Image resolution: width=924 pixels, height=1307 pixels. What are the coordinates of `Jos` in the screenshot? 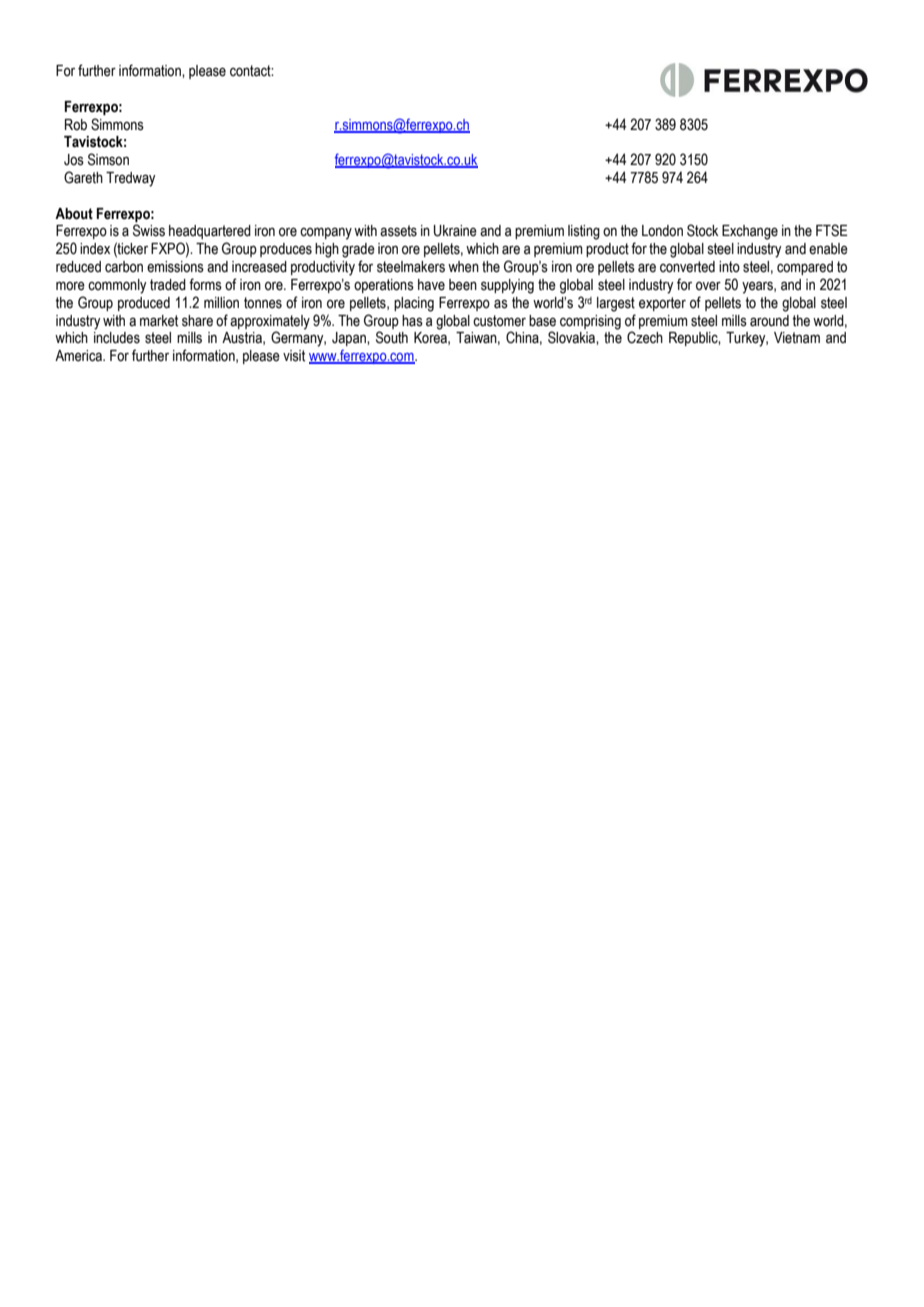 It's located at (74, 160).
